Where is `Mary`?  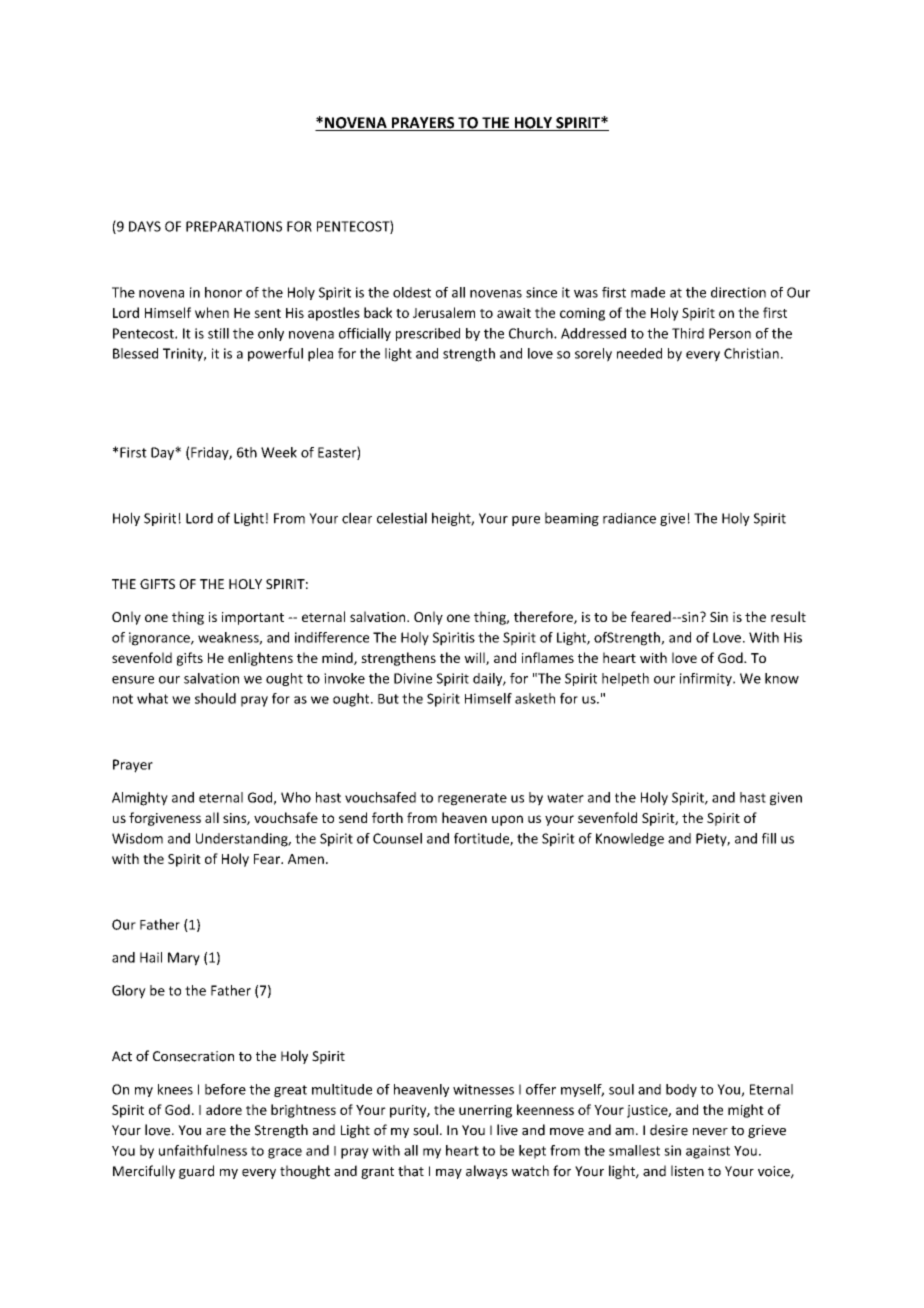
Mary is located at coordinates (184, 959).
